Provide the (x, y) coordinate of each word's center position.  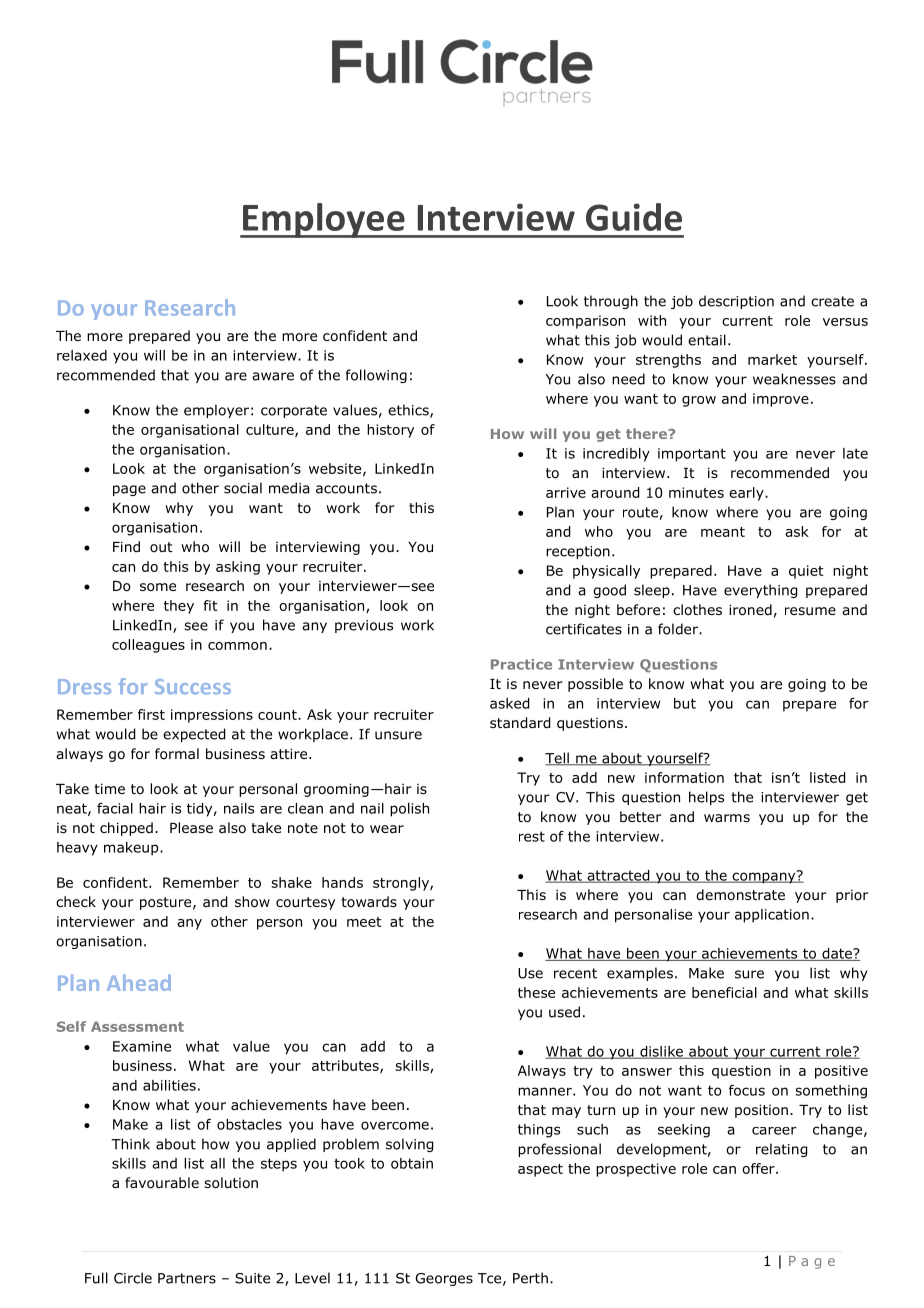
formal (177, 754)
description (736, 302)
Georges (444, 1279)
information (684, 777)
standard (520, 723)
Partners (187, 1278)
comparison (585, 322)
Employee (324, 220)
